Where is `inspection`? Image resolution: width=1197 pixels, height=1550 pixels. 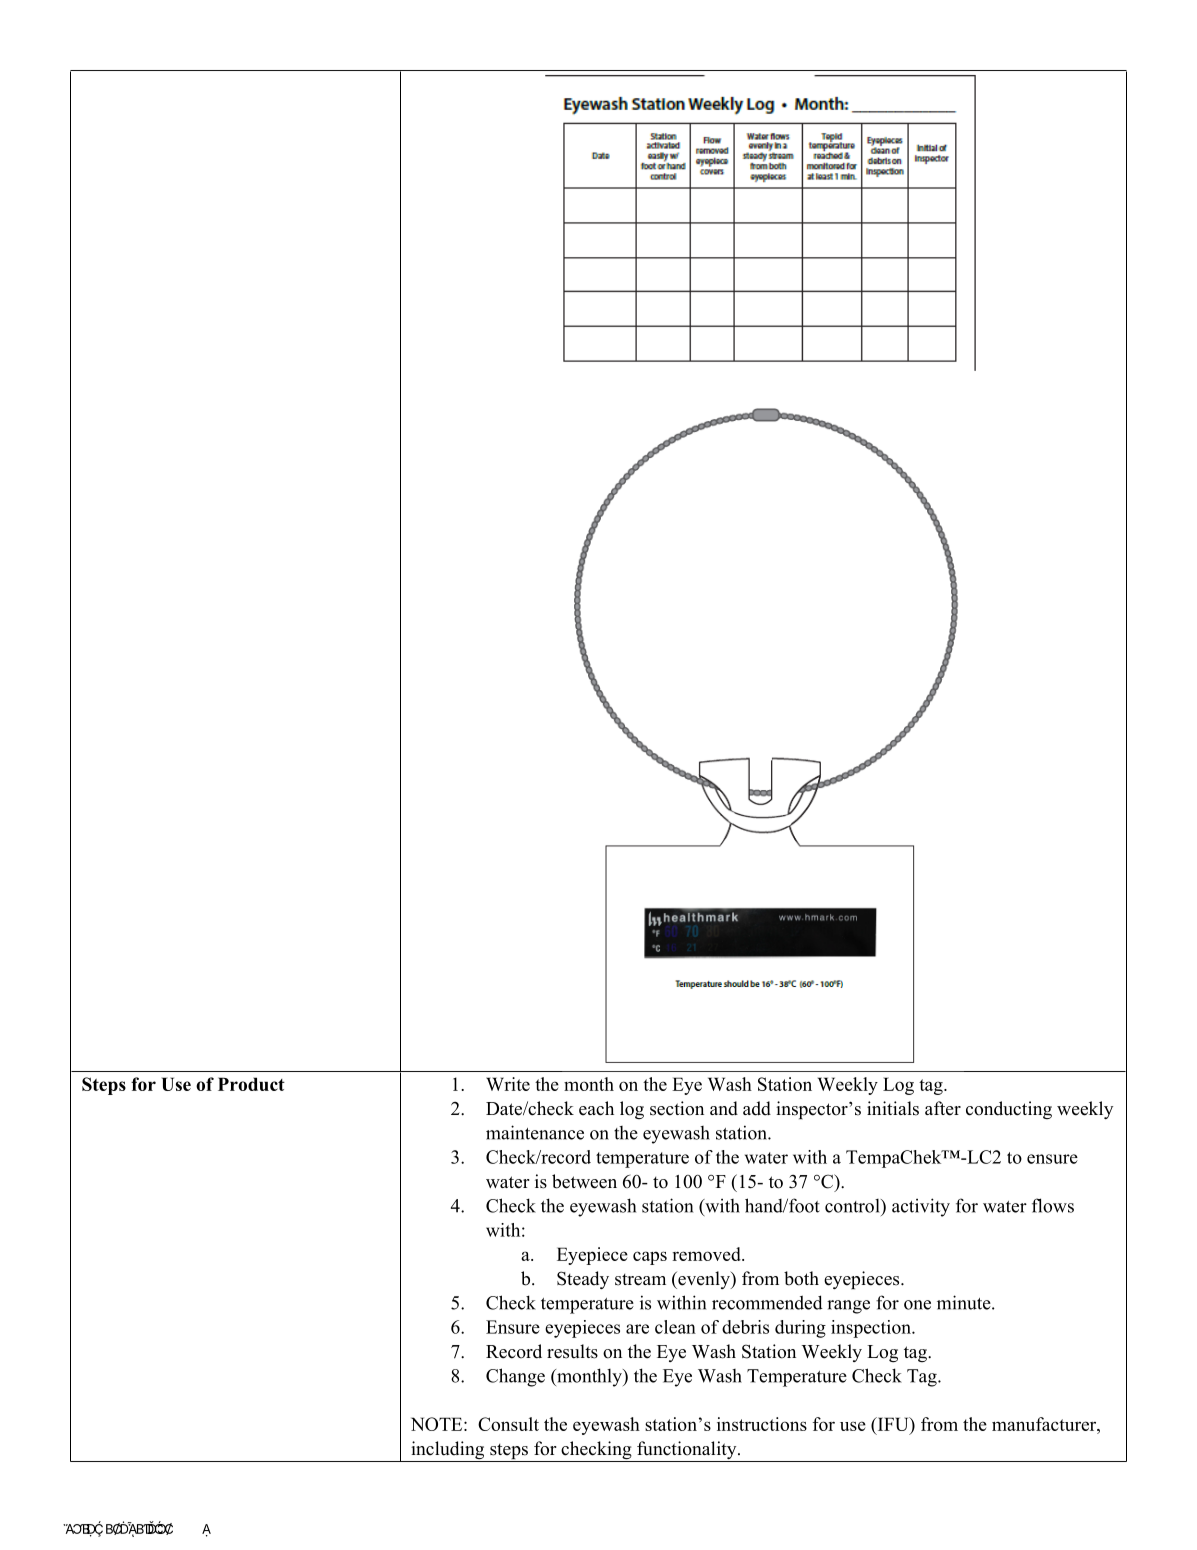 inspection is located at coordinates (872, 1329).
